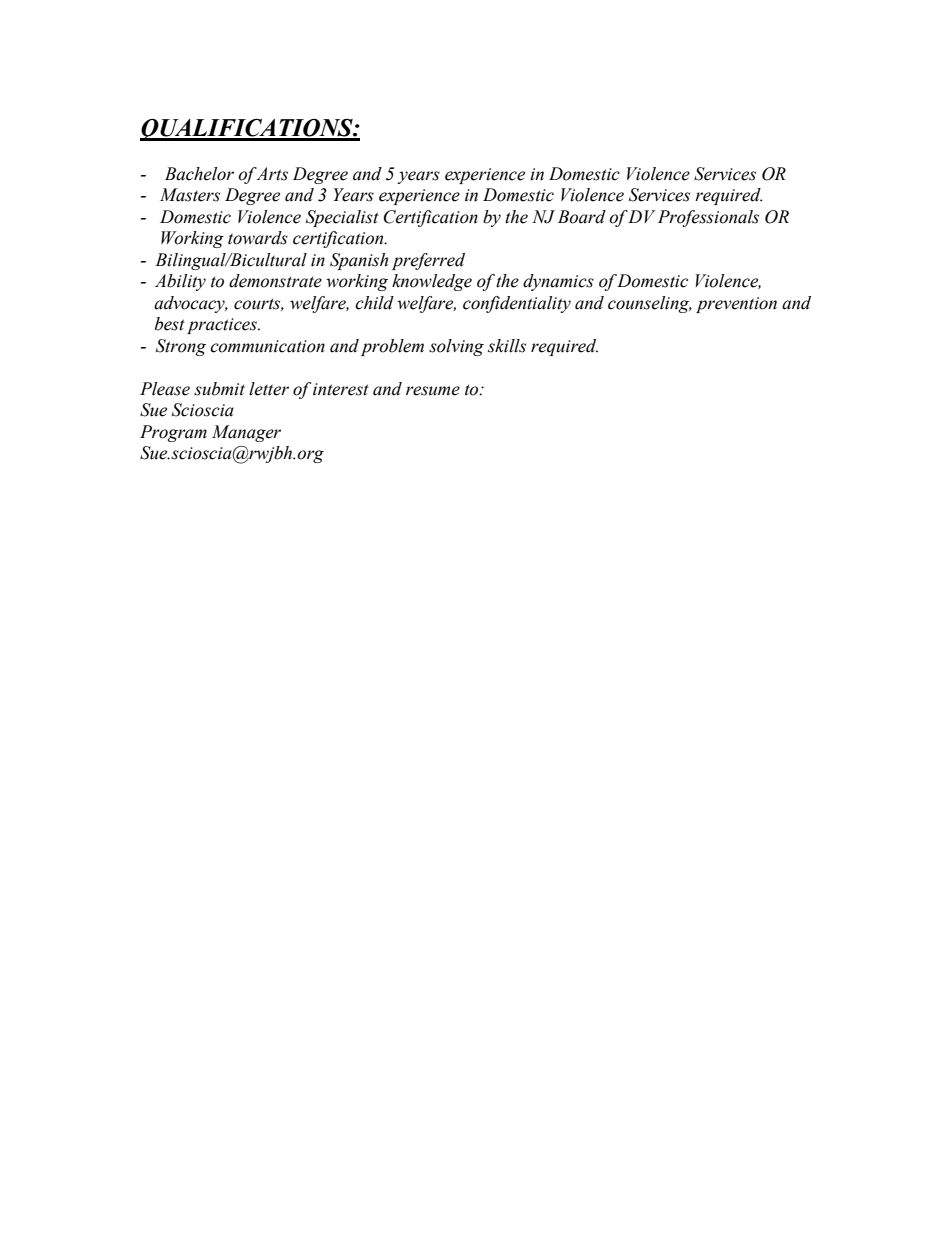 Image resolution: width=952 pixels, height=1233 pixels. What do you see at coordinates (456, 347) in the document?
I see `solving` at bounding box center [456, 347].
